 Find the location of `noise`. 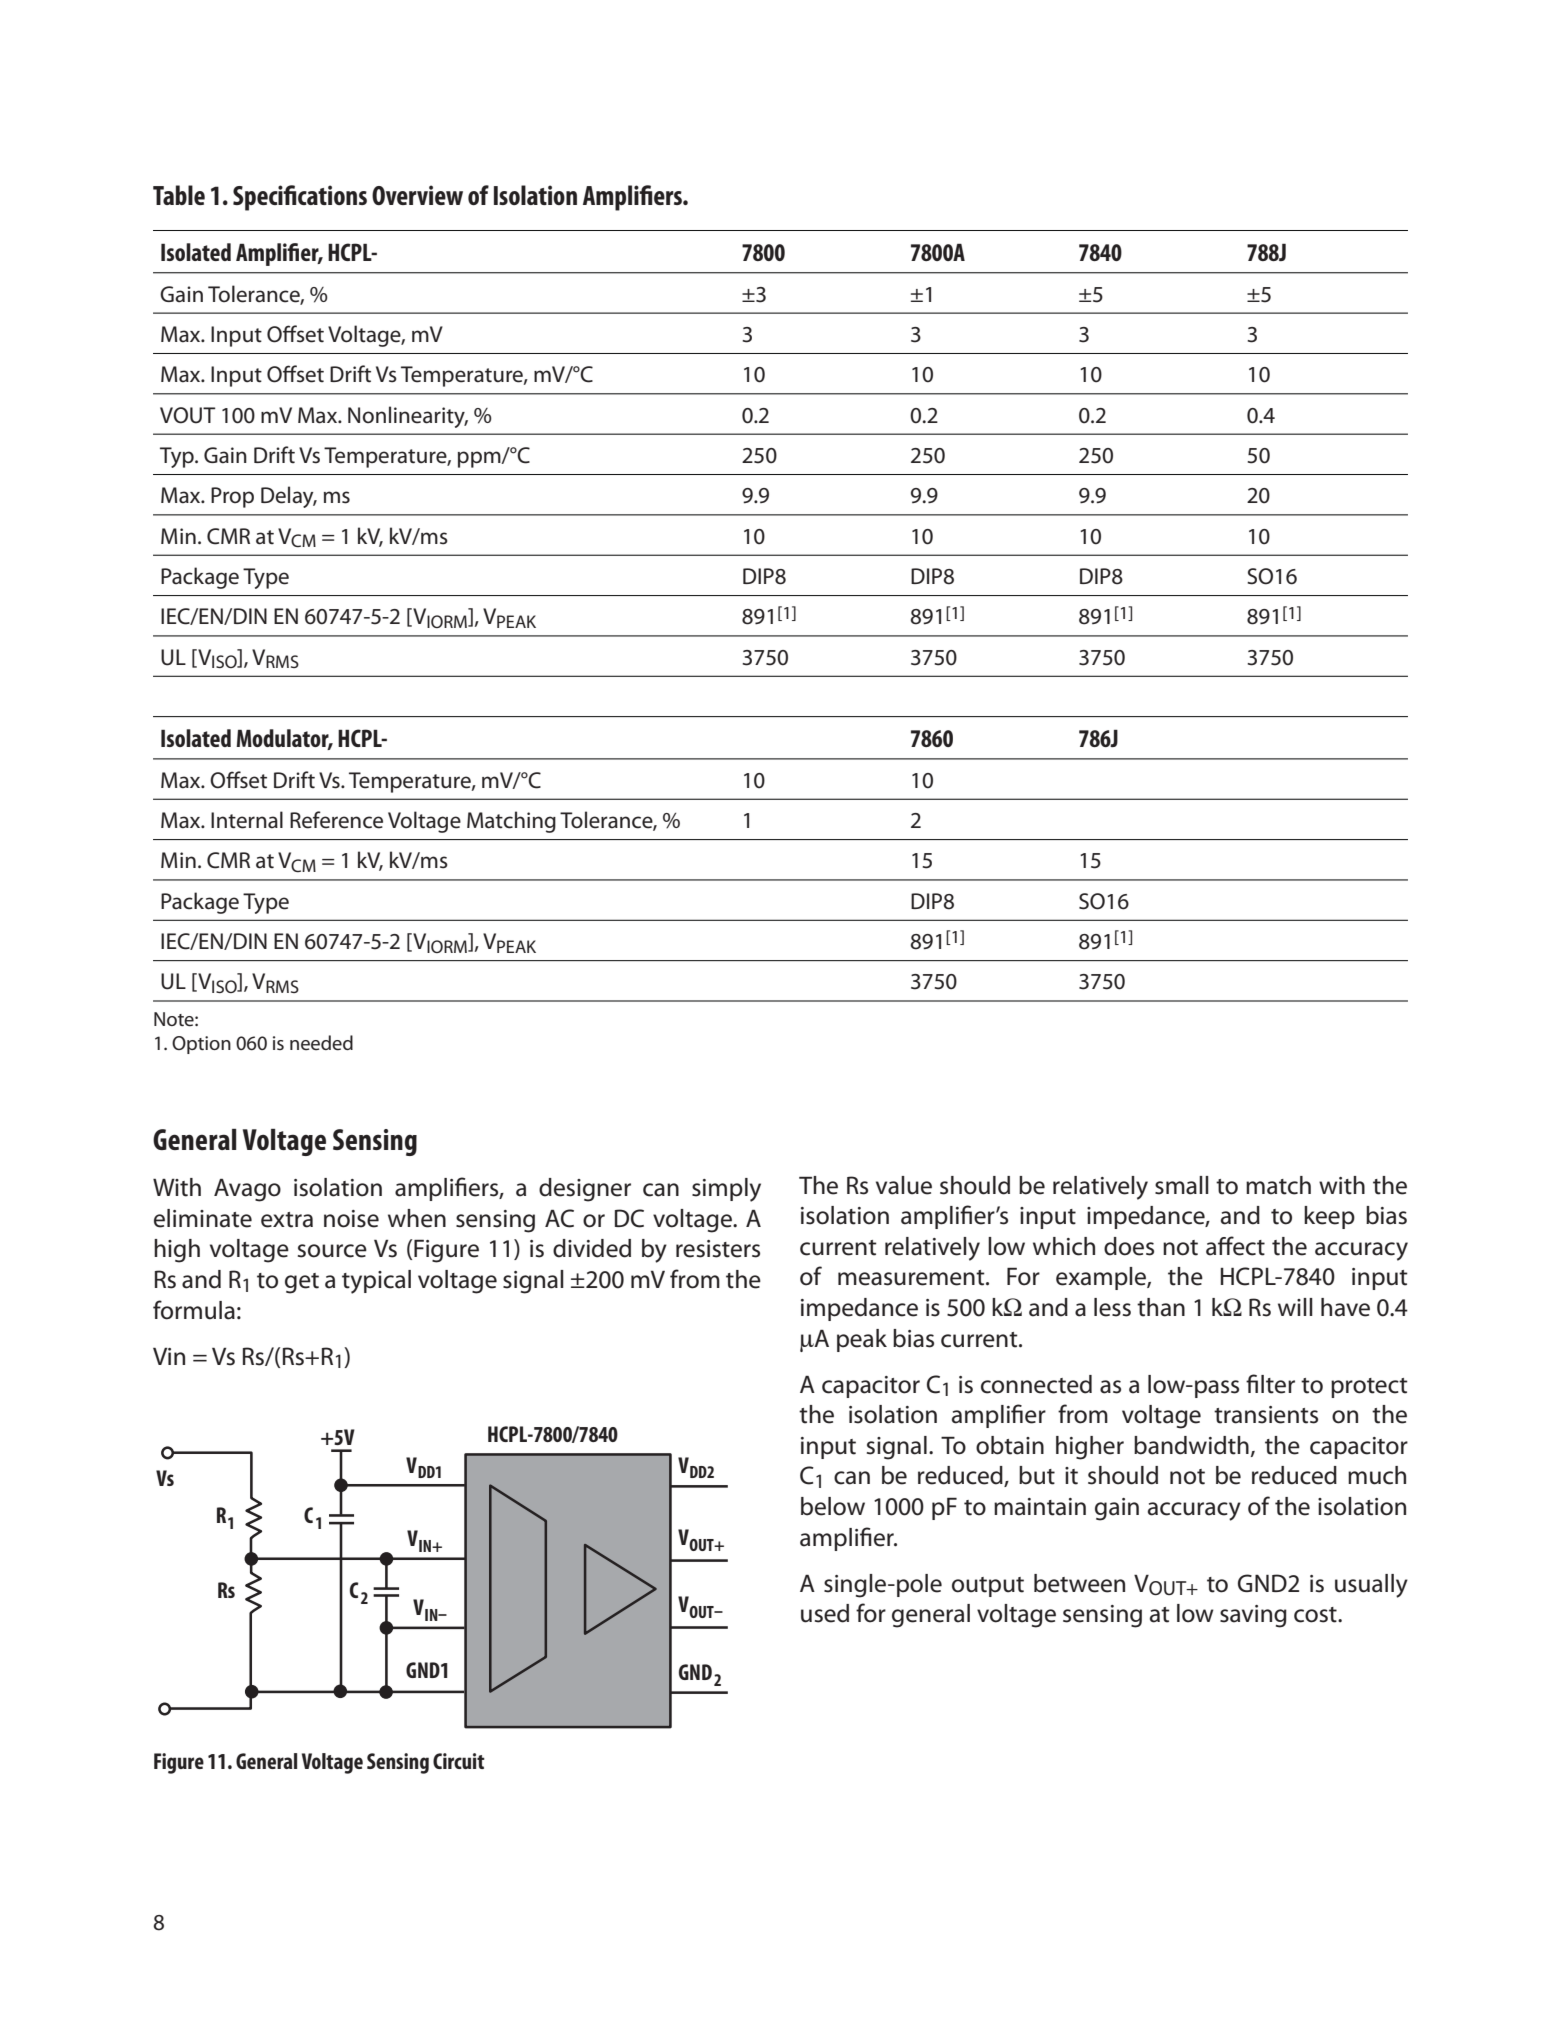

noise is located at coordinates (351, 1219).
